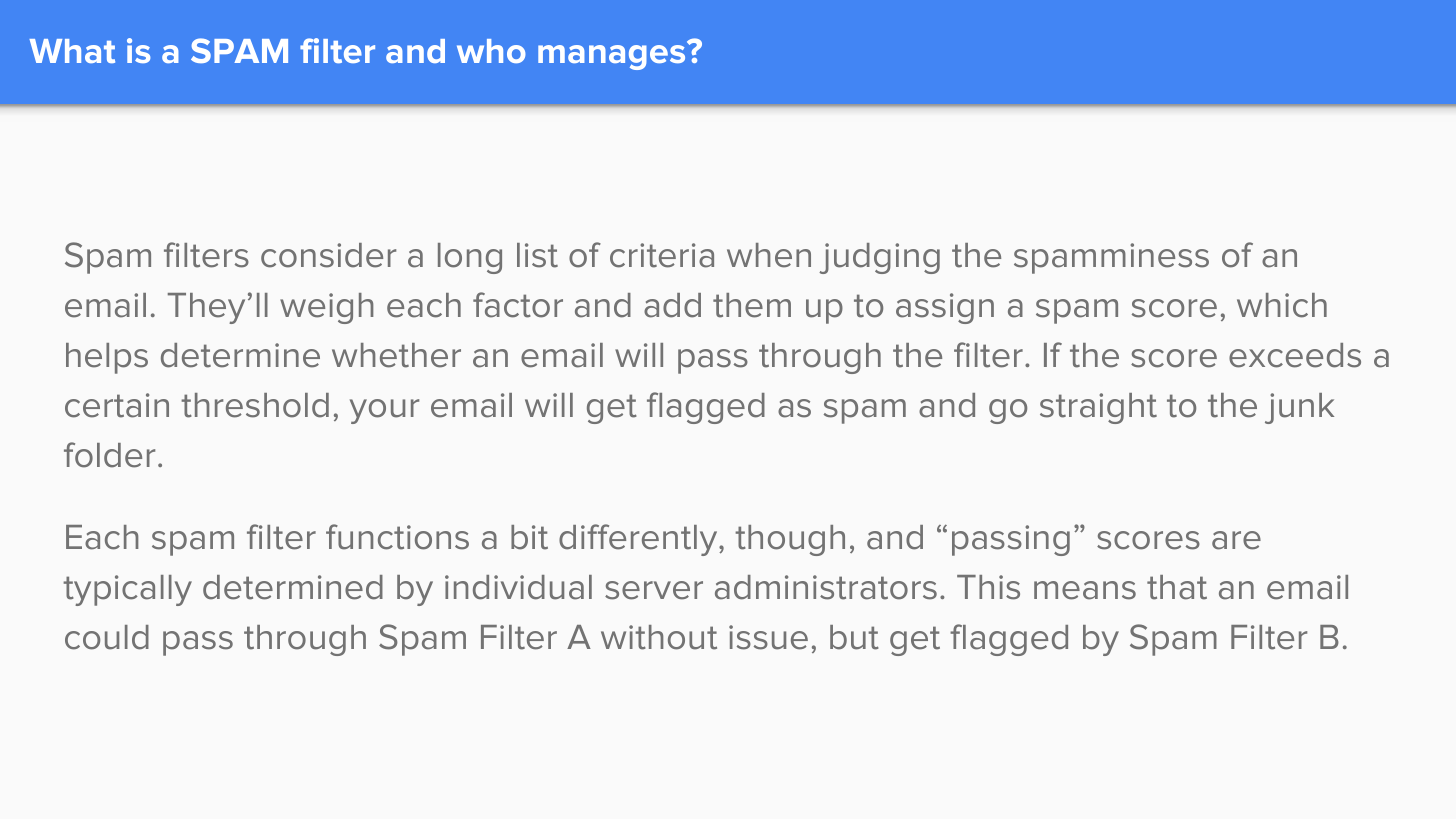 Image resolution: width=1456 pixels, height=819 pixels. Describe the element at coordinates (879, 258) in the page. I see `judging` at that location.
